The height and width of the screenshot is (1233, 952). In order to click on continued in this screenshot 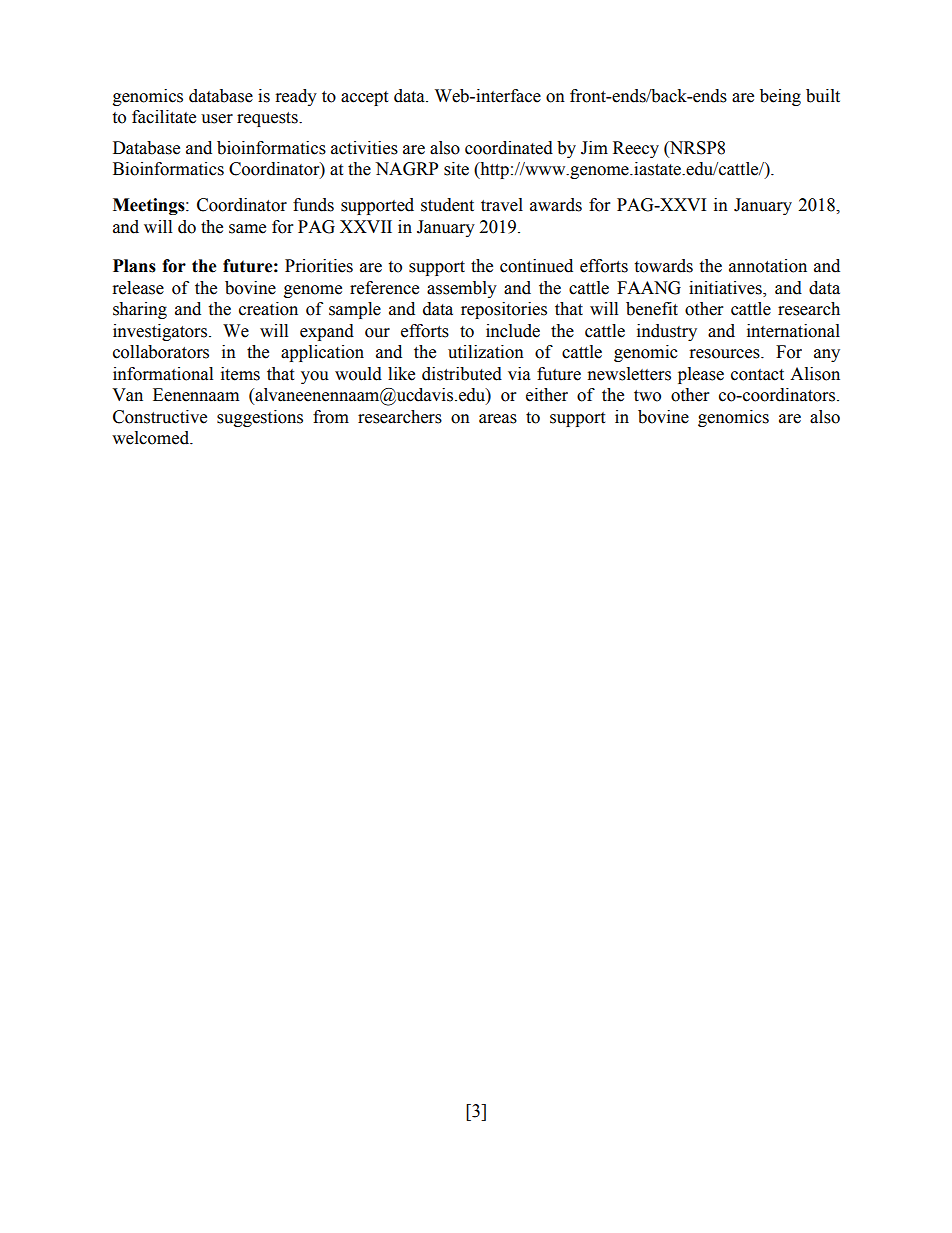, I will do `click(536, 266)`.
